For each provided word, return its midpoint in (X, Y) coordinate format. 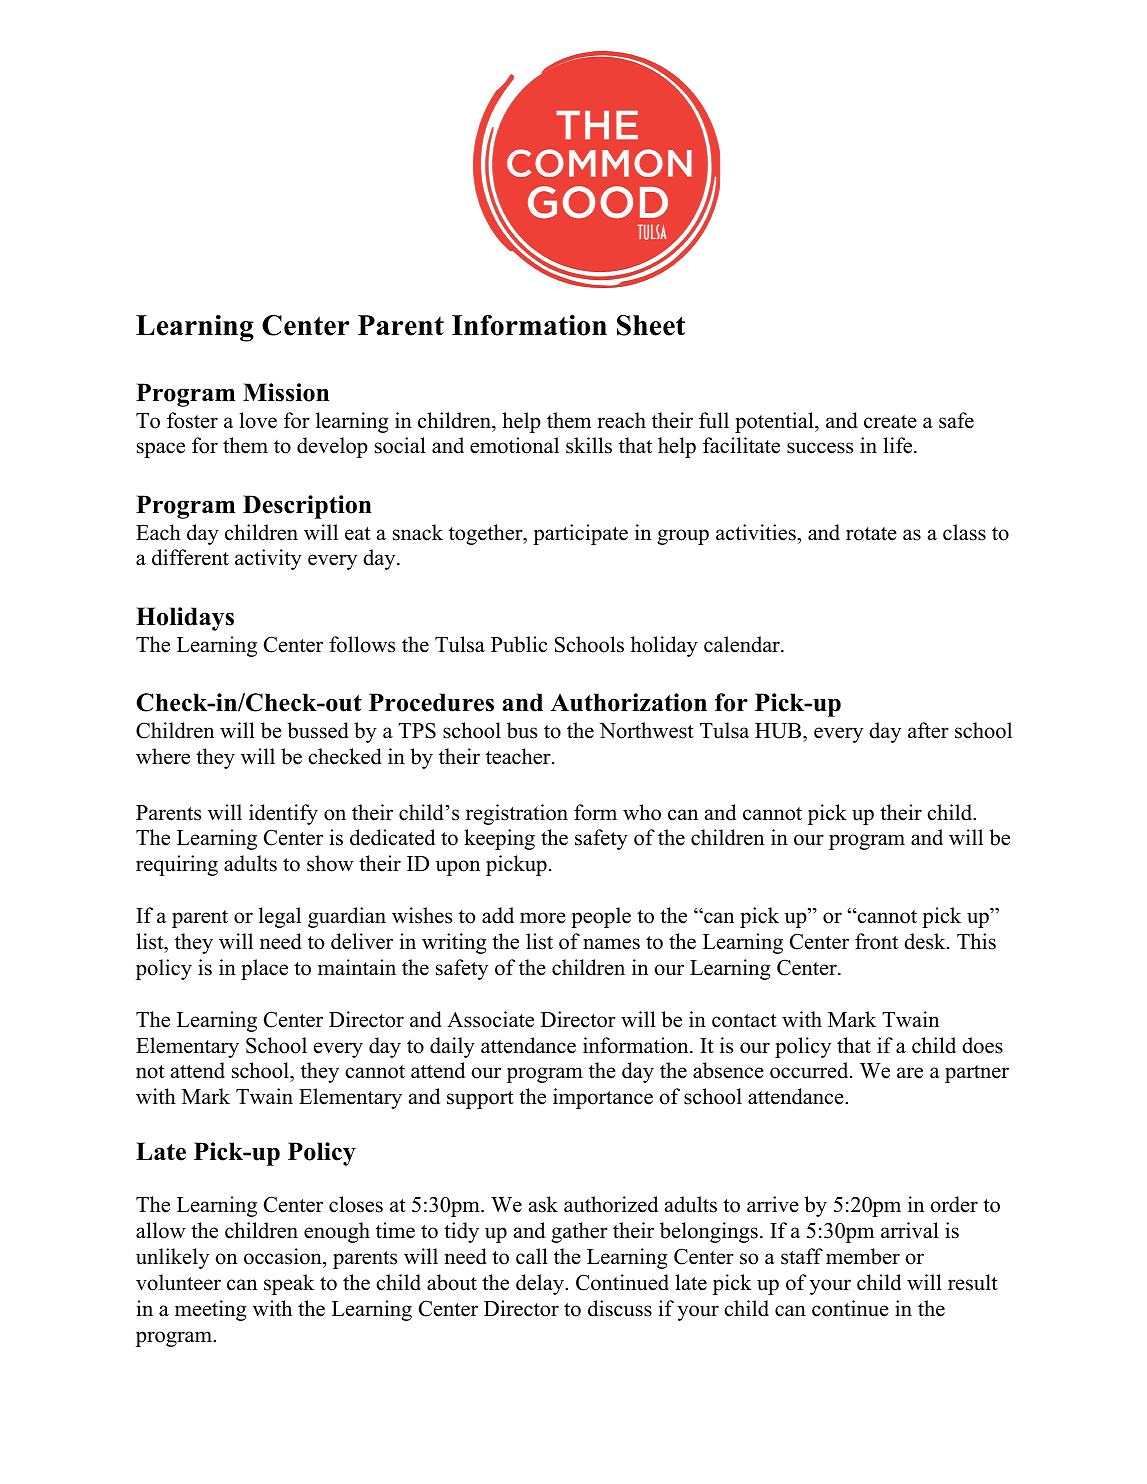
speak (289, 1284)
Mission (286, 392)
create (890, 422)
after (928, 730)
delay (541, 1284)
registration (517, 814)
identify (283, 814)
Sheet (651, 325)
